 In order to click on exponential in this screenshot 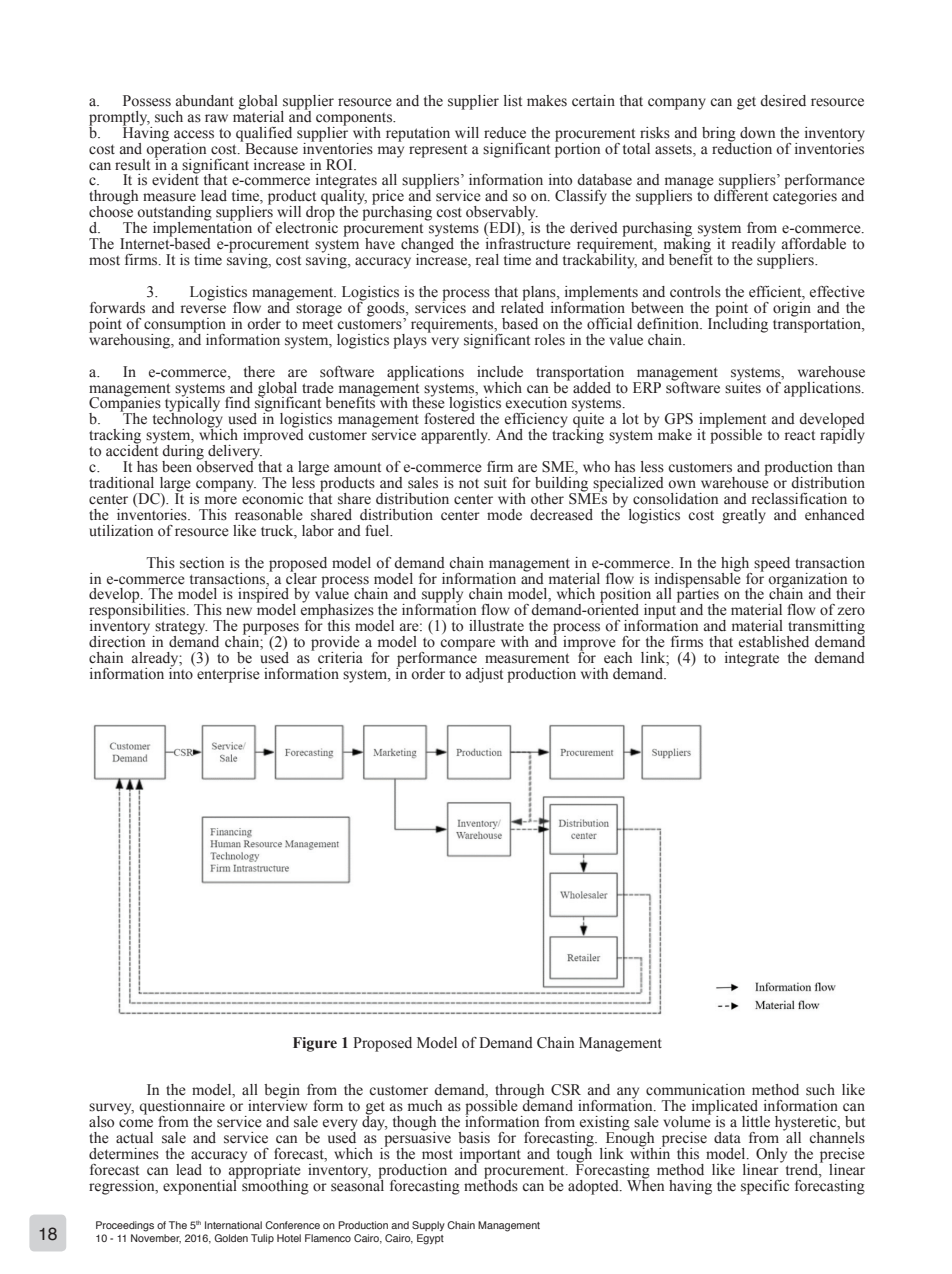, I will do `click(201, 1186)`.
